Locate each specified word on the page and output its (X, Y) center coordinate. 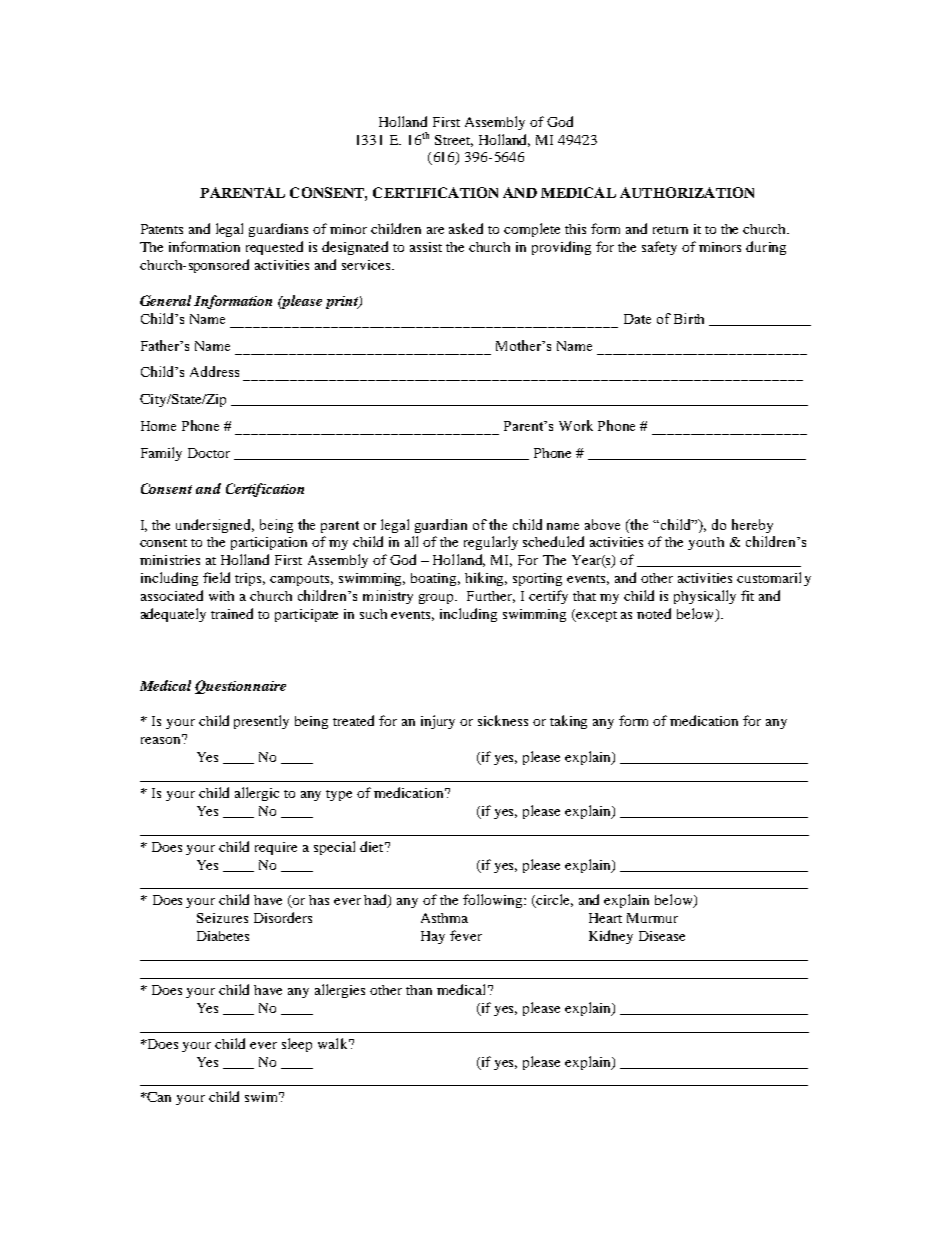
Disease (662, 936)
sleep (297, 1045)
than (419, 990)
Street (454, 141)
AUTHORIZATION (687, 192)
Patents (162, 229)
